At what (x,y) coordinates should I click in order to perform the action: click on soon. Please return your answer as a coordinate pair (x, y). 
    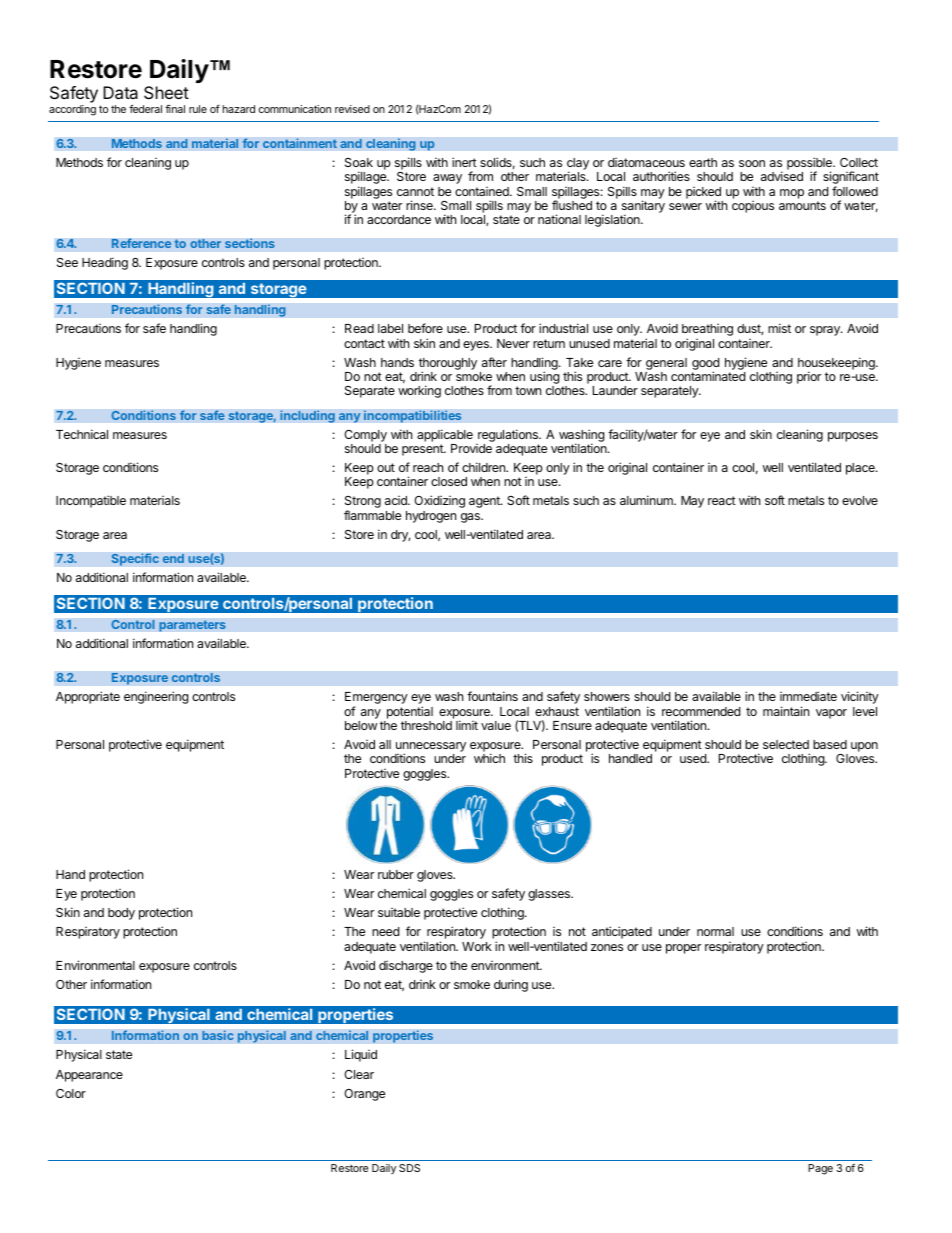
    Looking at the image, I should click on (752, 163).
